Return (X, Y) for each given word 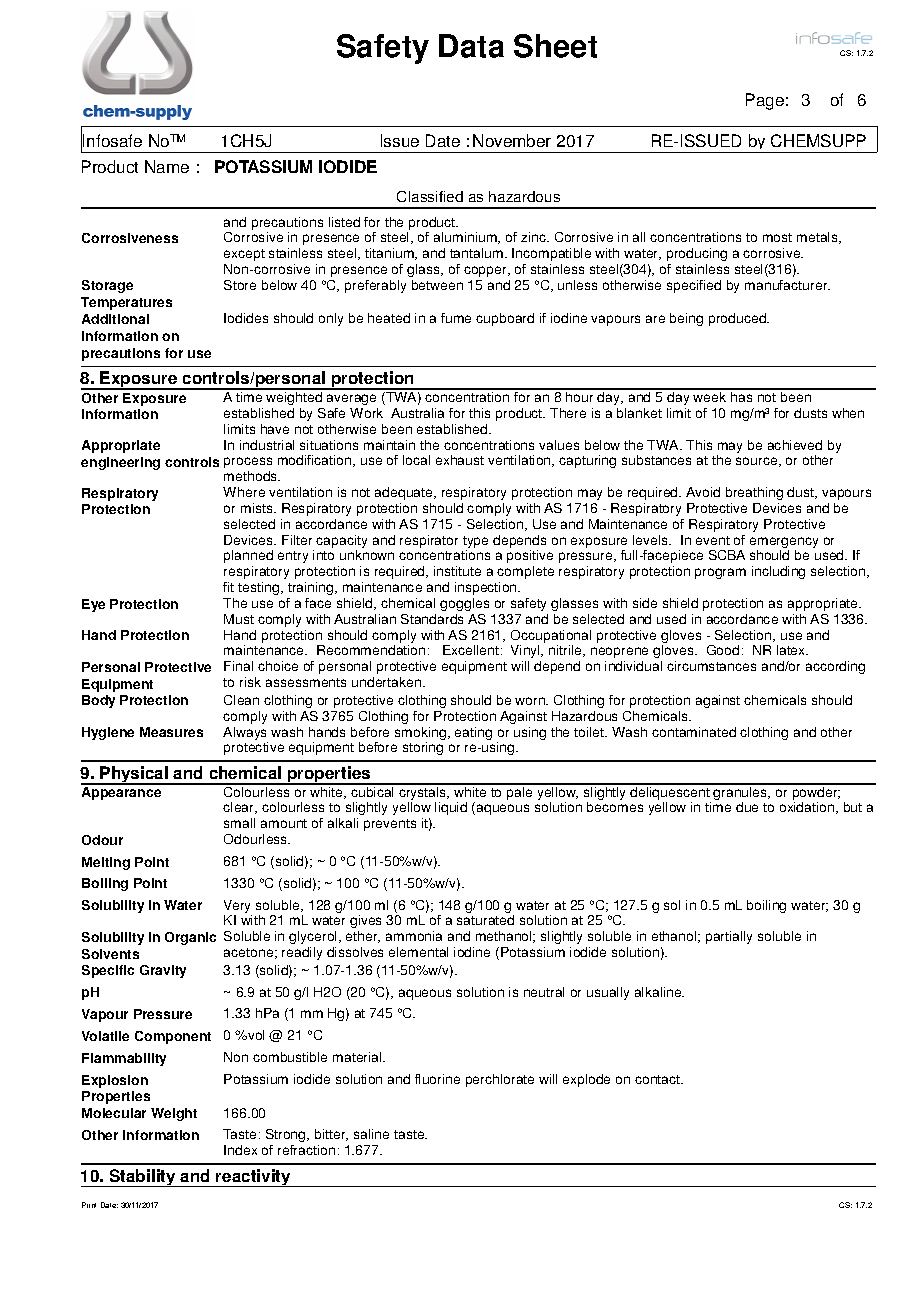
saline (371, 1134)
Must (239, 619)
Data (471, 46)
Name (167, 166)
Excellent (471, 650)
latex (792, 650)
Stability (142, 1178)
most (777, 237)
